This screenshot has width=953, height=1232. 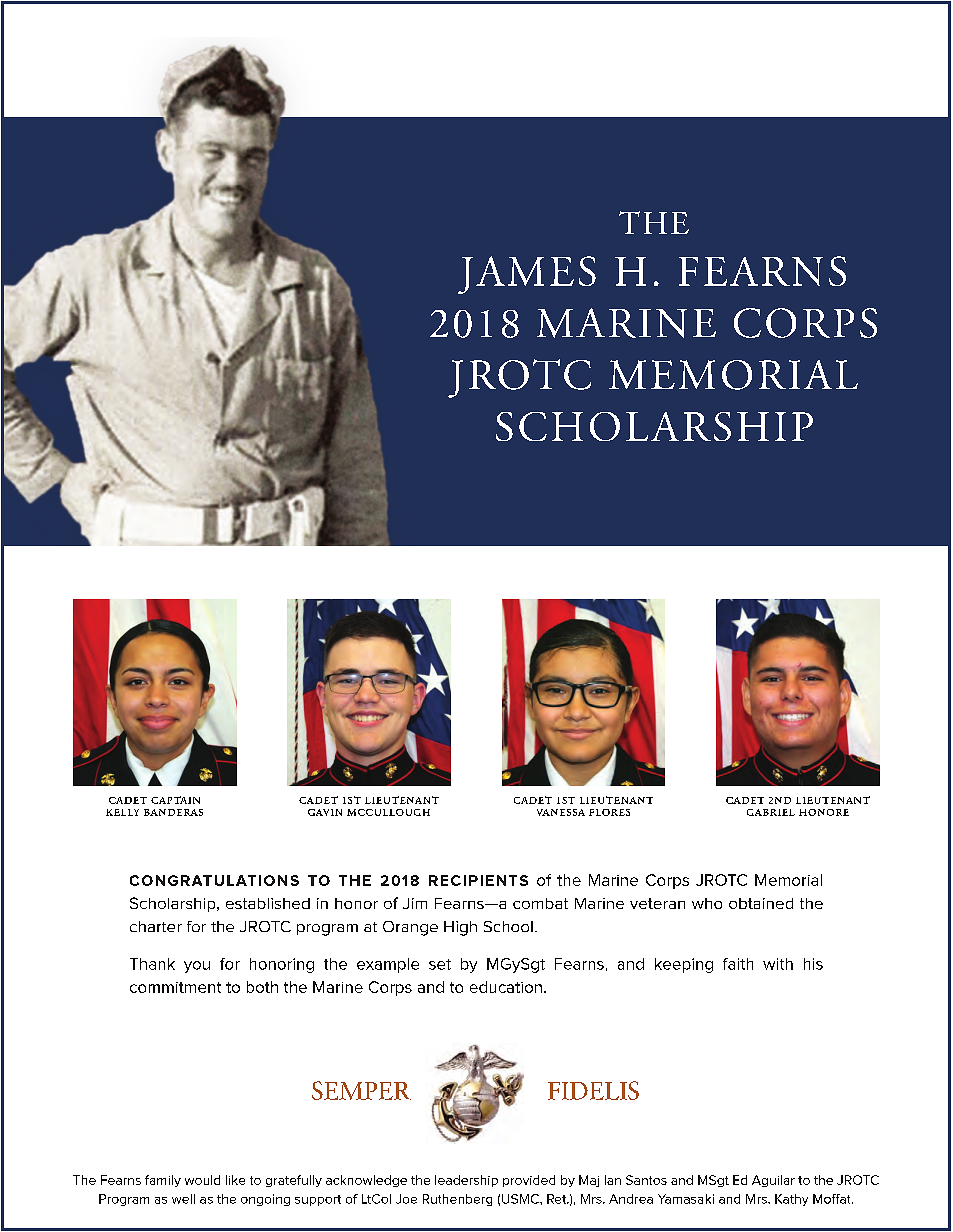 I want to click on Yamasaki, so click(x=686, y=1199).
